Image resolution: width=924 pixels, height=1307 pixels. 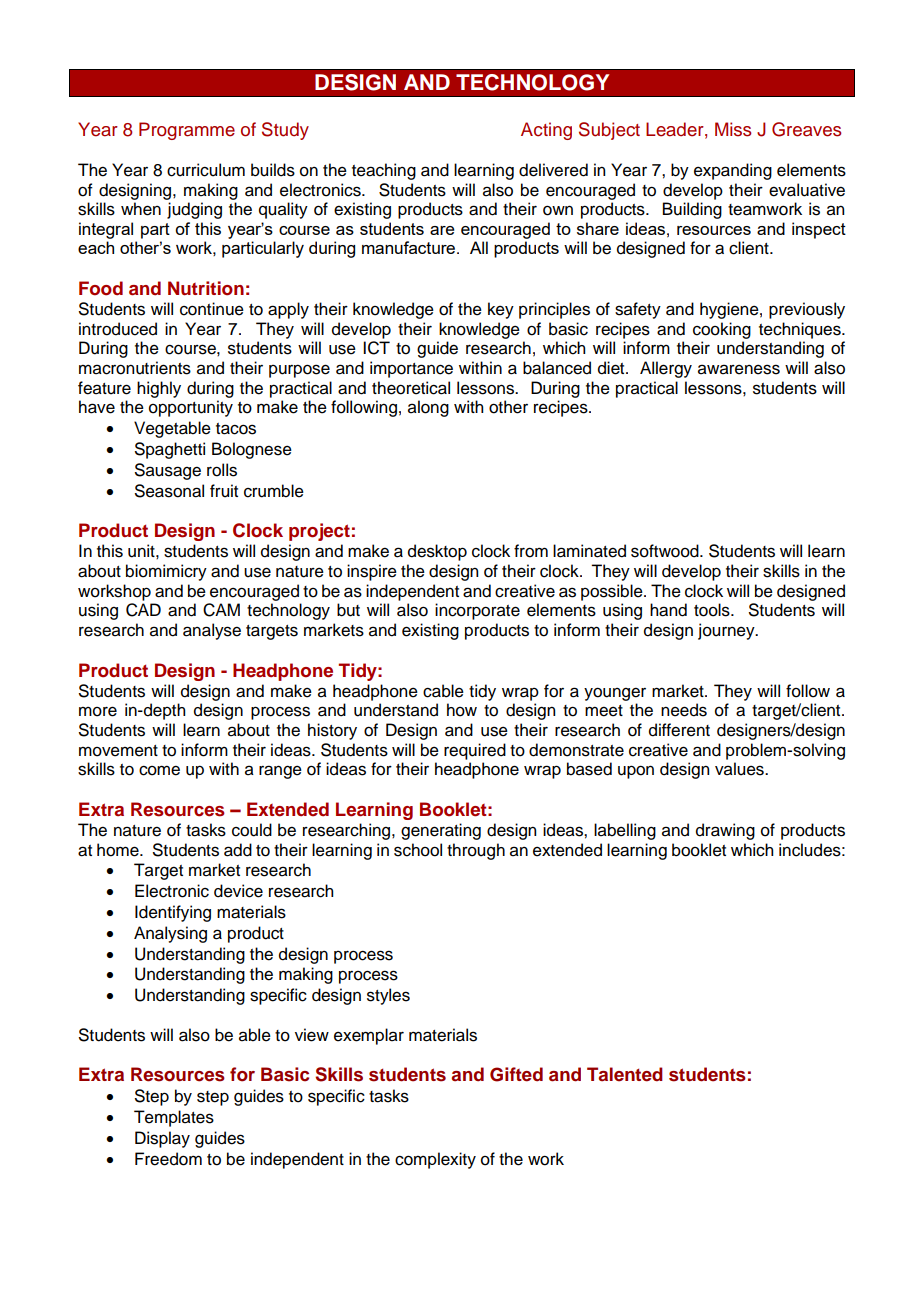 I want to click on curriculum, so click(x=206, y=170).
